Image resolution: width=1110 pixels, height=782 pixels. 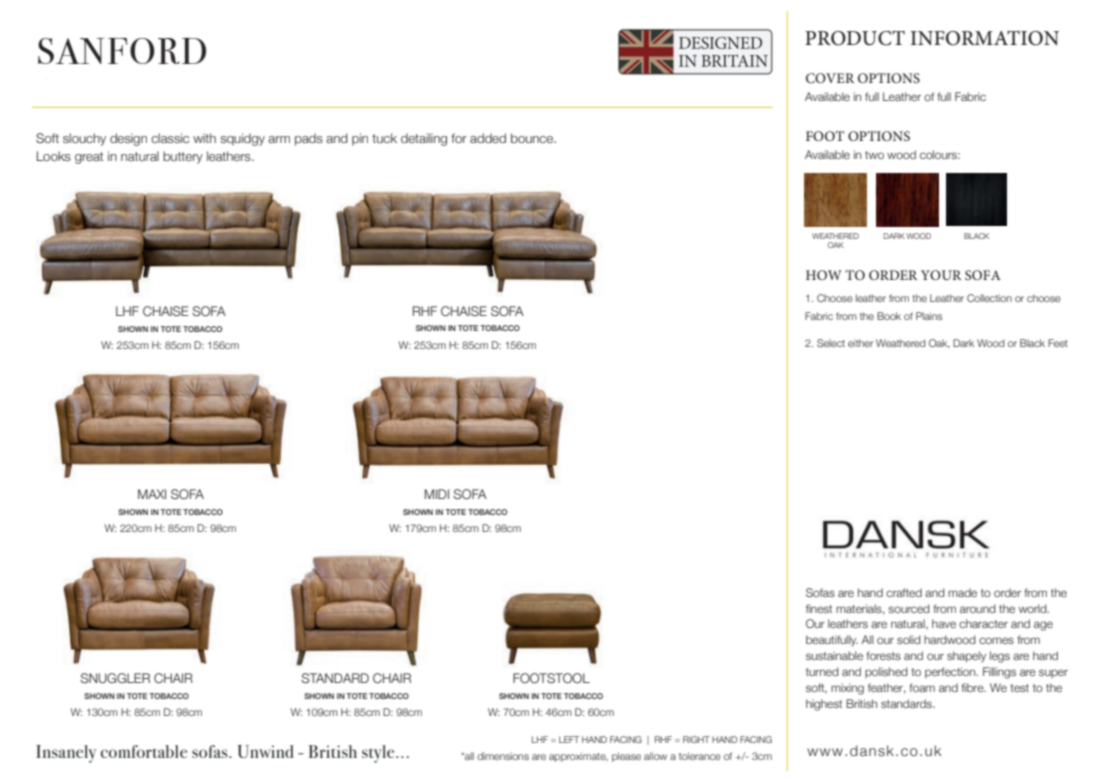 What do you see at coordinates (144, 751) in the screenshot?
I see `comfortable` at bounding box center [144, 751].
